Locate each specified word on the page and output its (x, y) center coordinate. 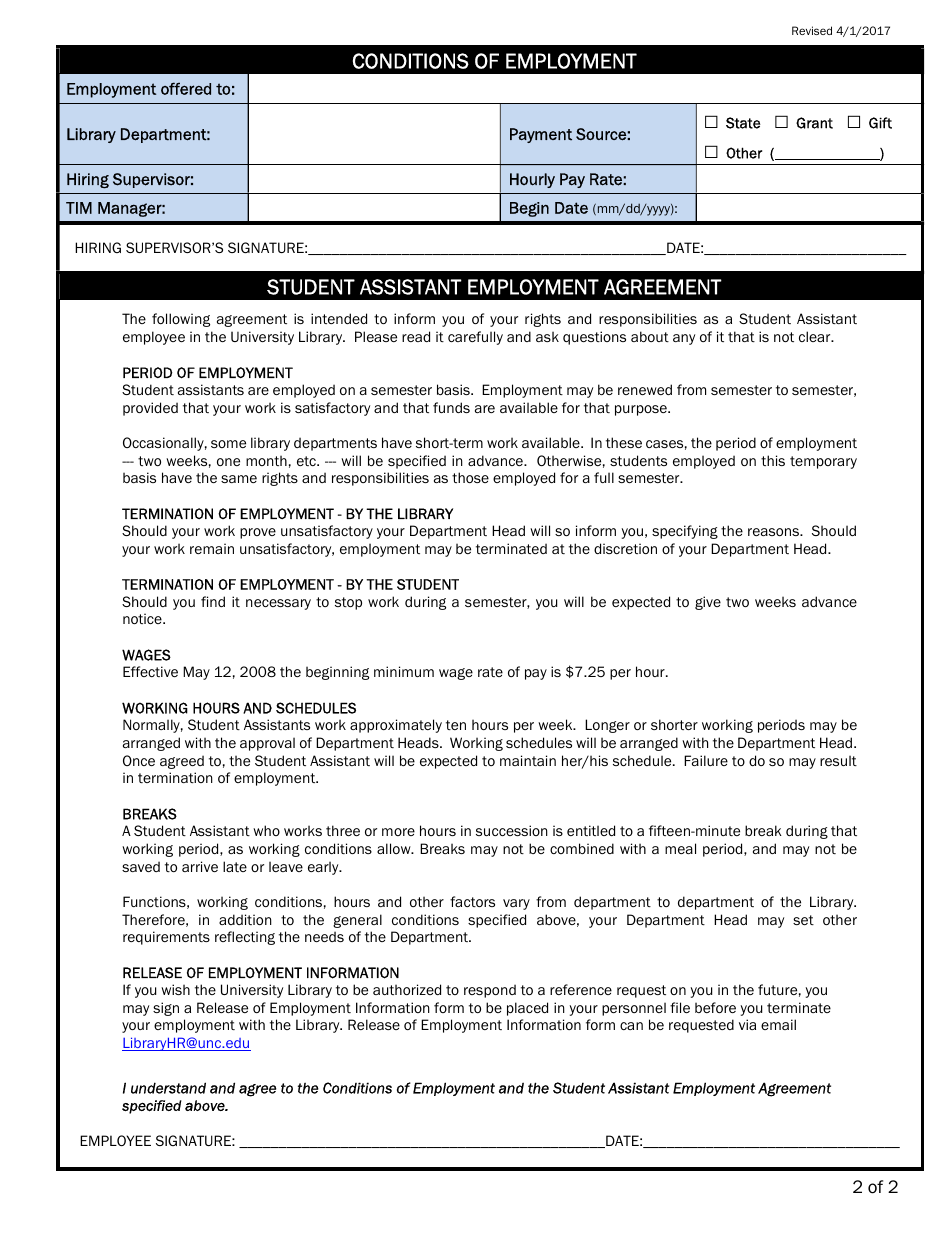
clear (816, 336)
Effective (150, 671)
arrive (200, 866)
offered (186, 88)
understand (168, 1088)
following (181, 320)
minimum (404, 671)
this (773, 460)
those (470, 477)
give (708, 603)
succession (512, 830)
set (803, 920)
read (416, 336)
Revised (812, 30)
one (228, 462)
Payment (541, 135)
